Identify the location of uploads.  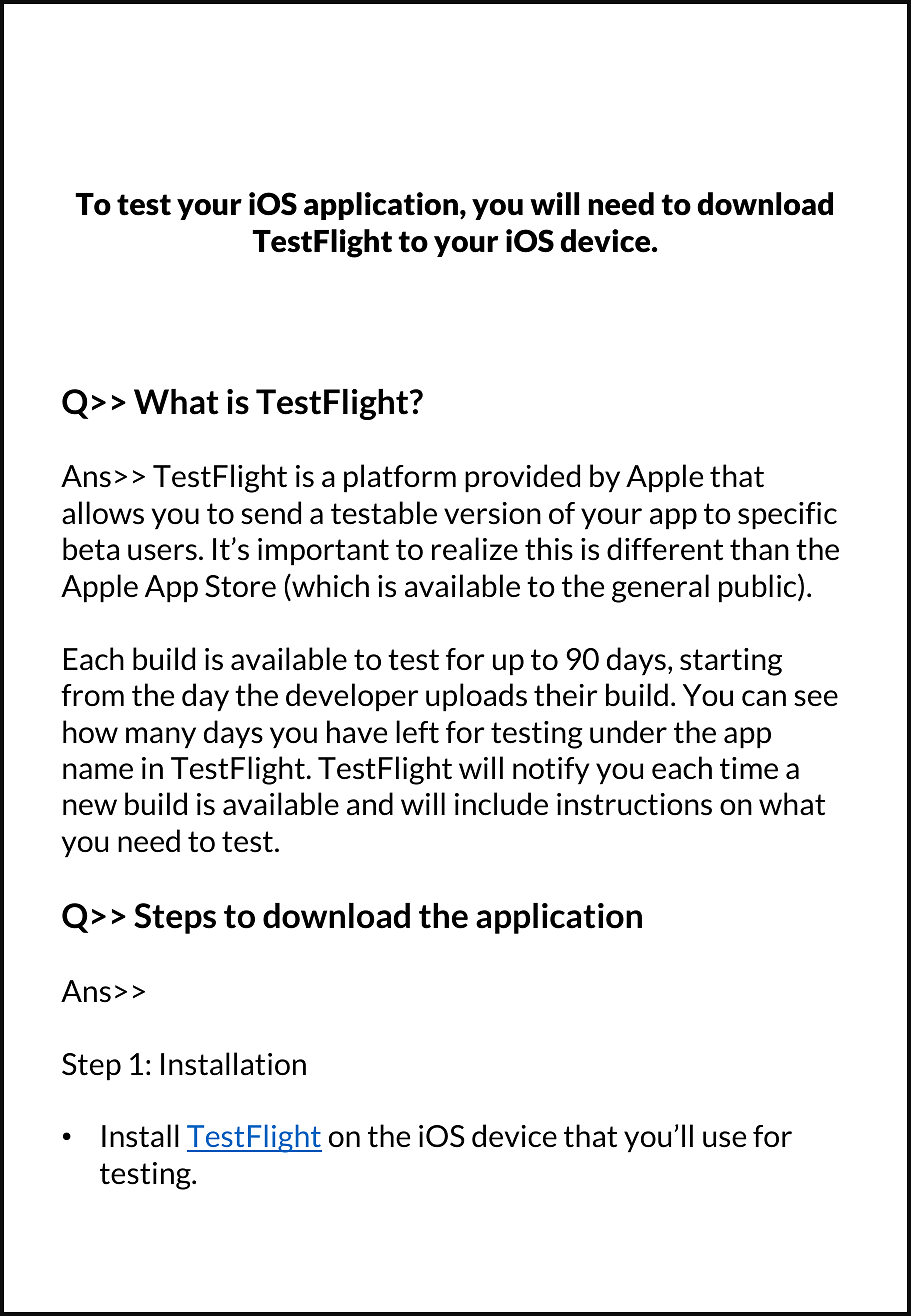
(476, 697).
